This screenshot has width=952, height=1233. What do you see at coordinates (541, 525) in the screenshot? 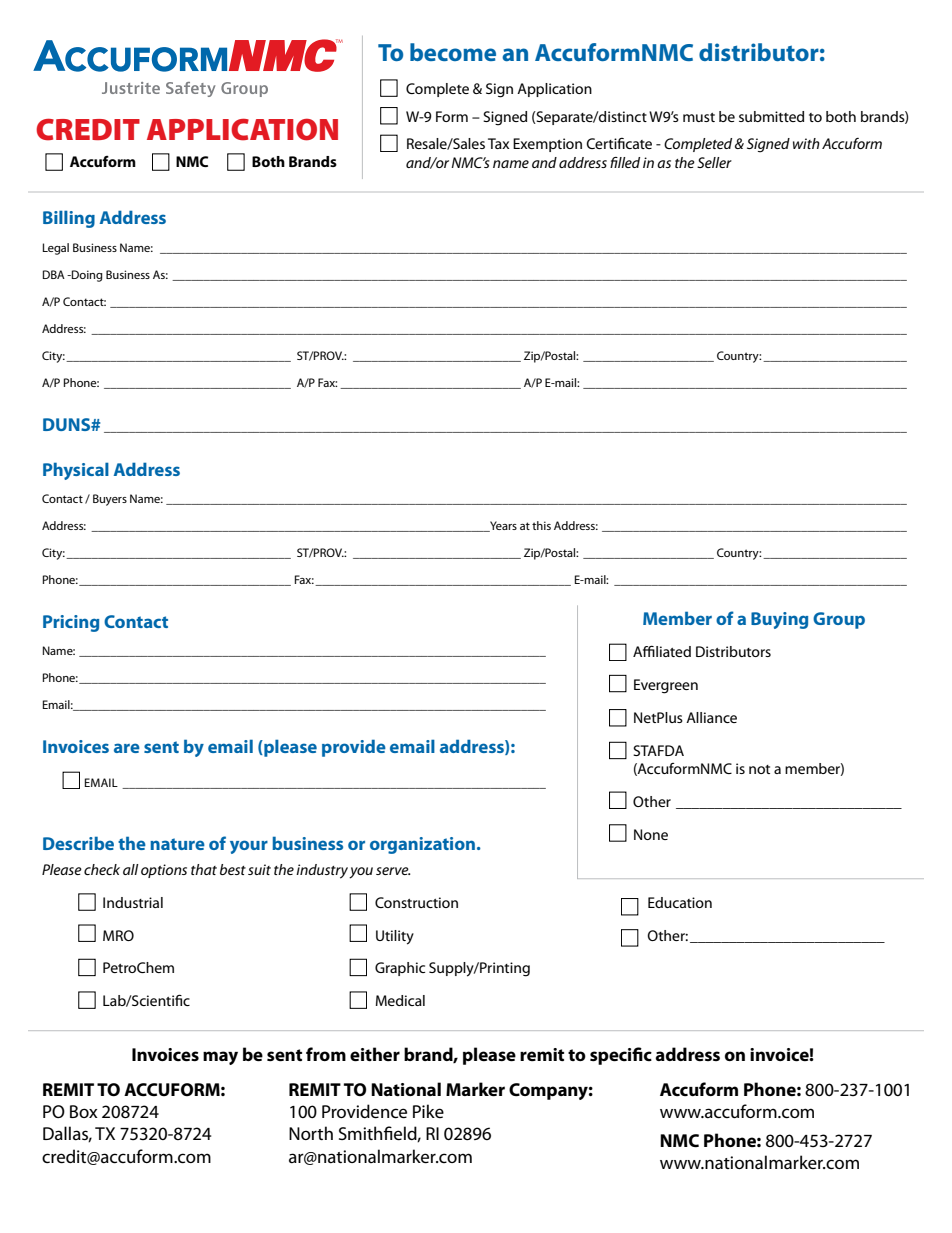
I see `this` at bounding box center [541, 525].
